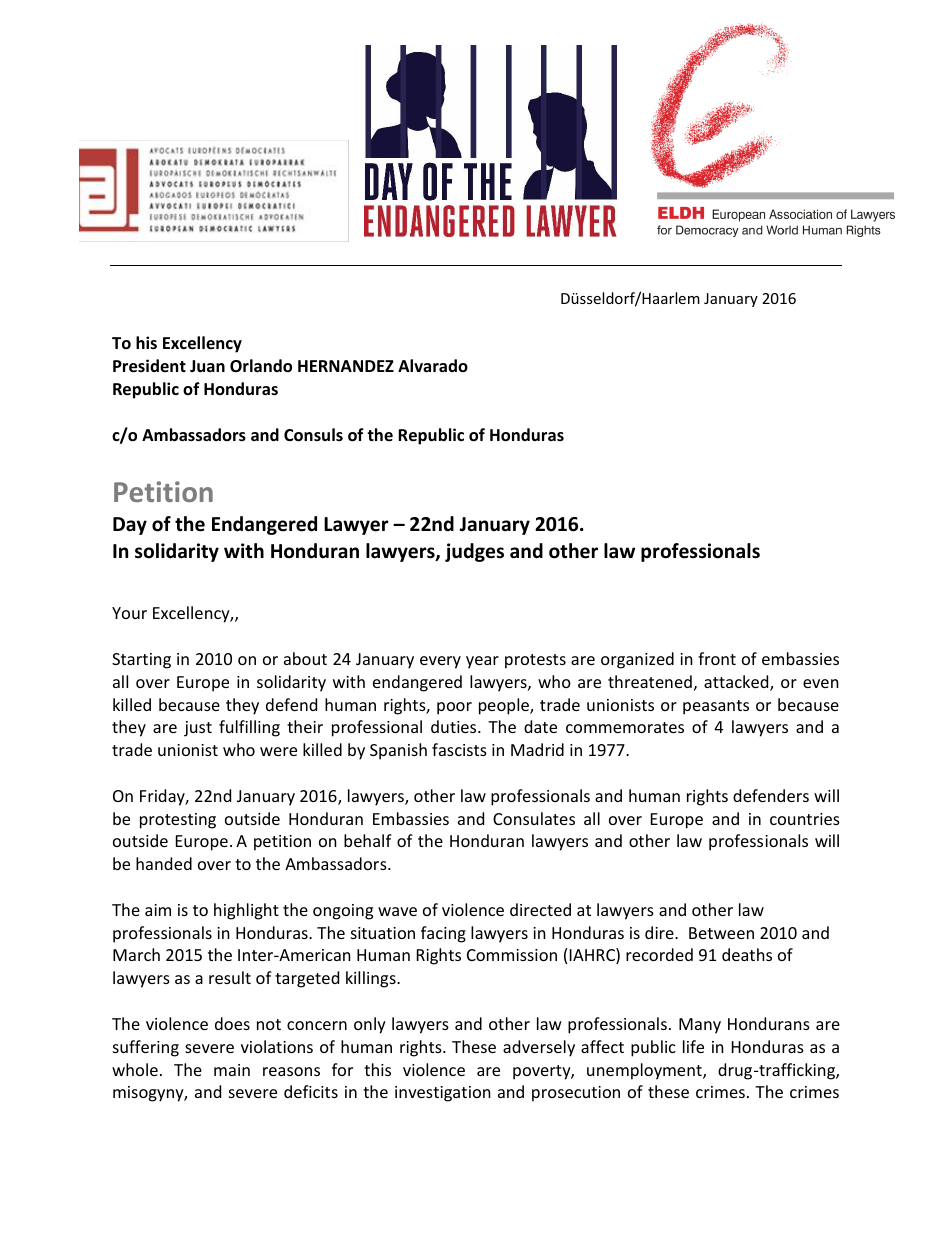 The image size is (952, 1233). What do you see at coordinates (443, 934) in the image?
I see `facing` at bounding box center [443, 934].
